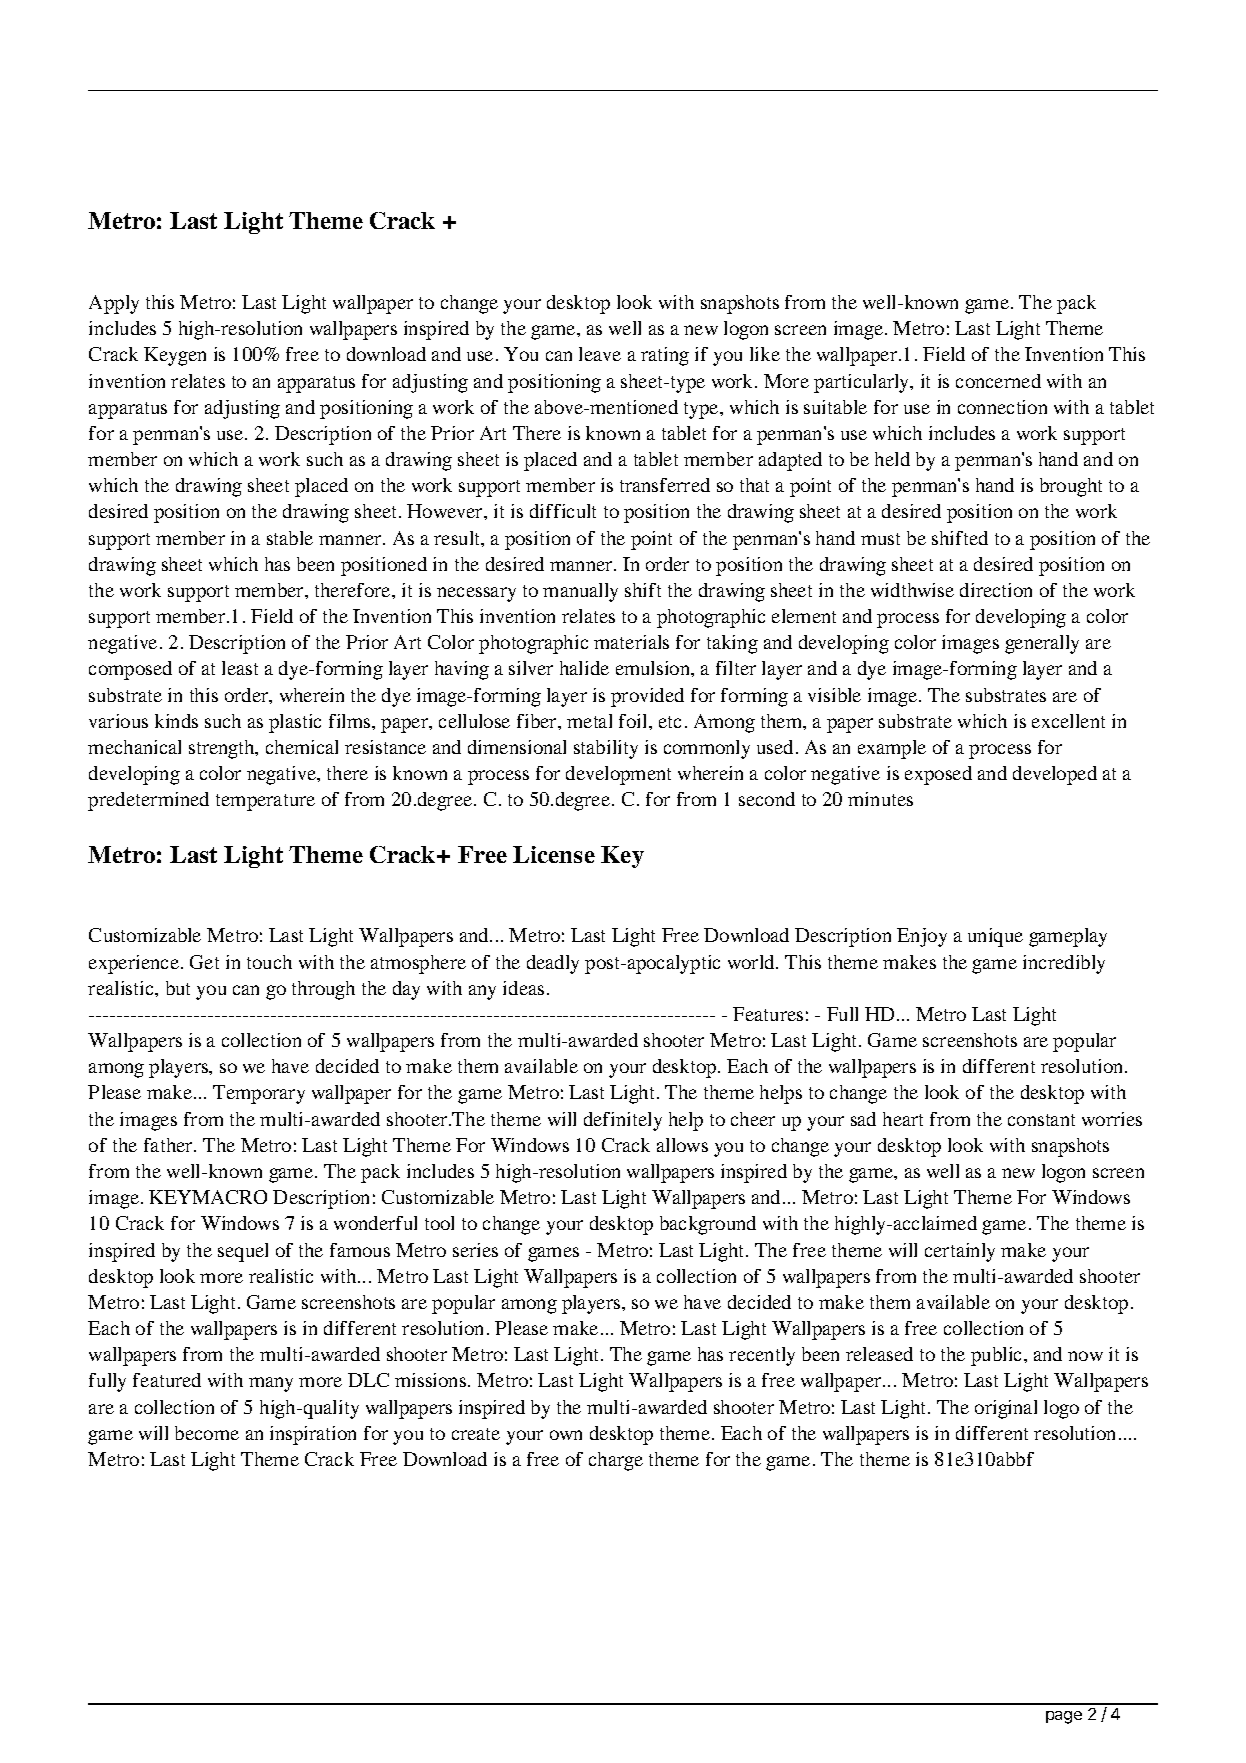 The width and height of the page is (1246, 1763). What do you see at coordinates (175, 356) in the page?
I see `Keygen` at bounding box center [175, 356].
